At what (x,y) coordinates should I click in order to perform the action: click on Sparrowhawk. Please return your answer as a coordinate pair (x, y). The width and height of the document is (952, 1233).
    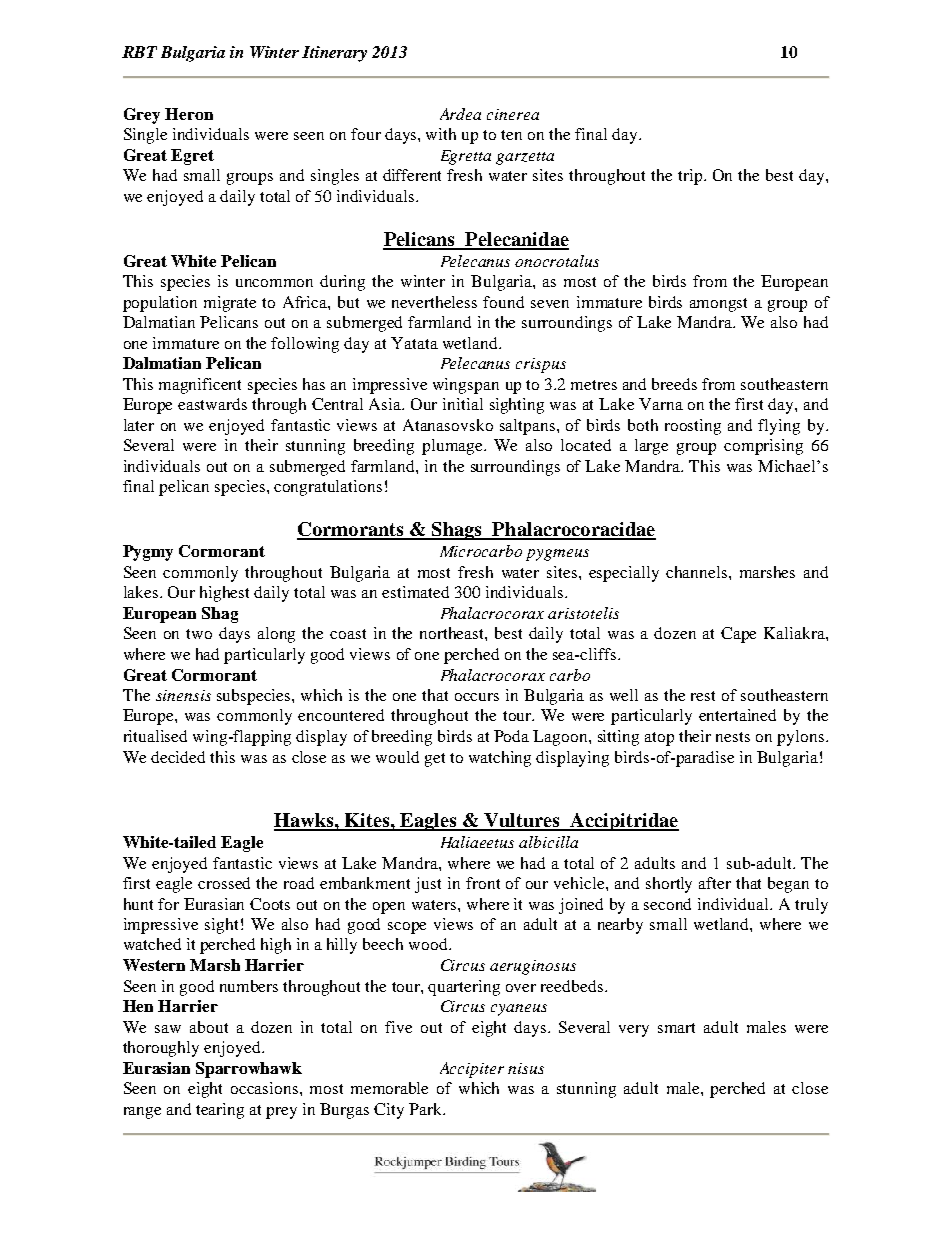
    Looking at the image, I should click on (249, 1070).
